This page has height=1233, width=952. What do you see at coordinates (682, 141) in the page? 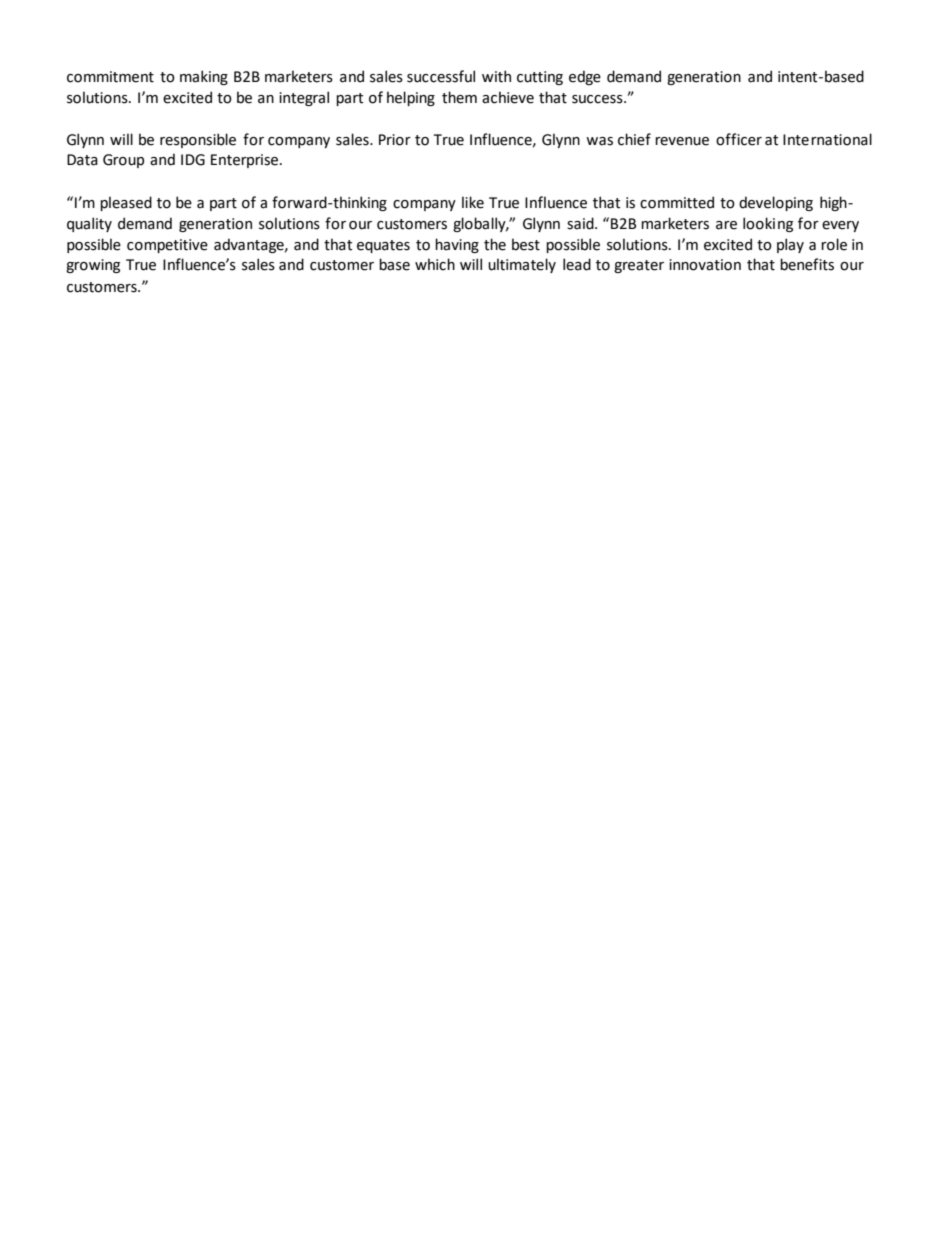
I see `revenue` at bounding box center [682, 141].
